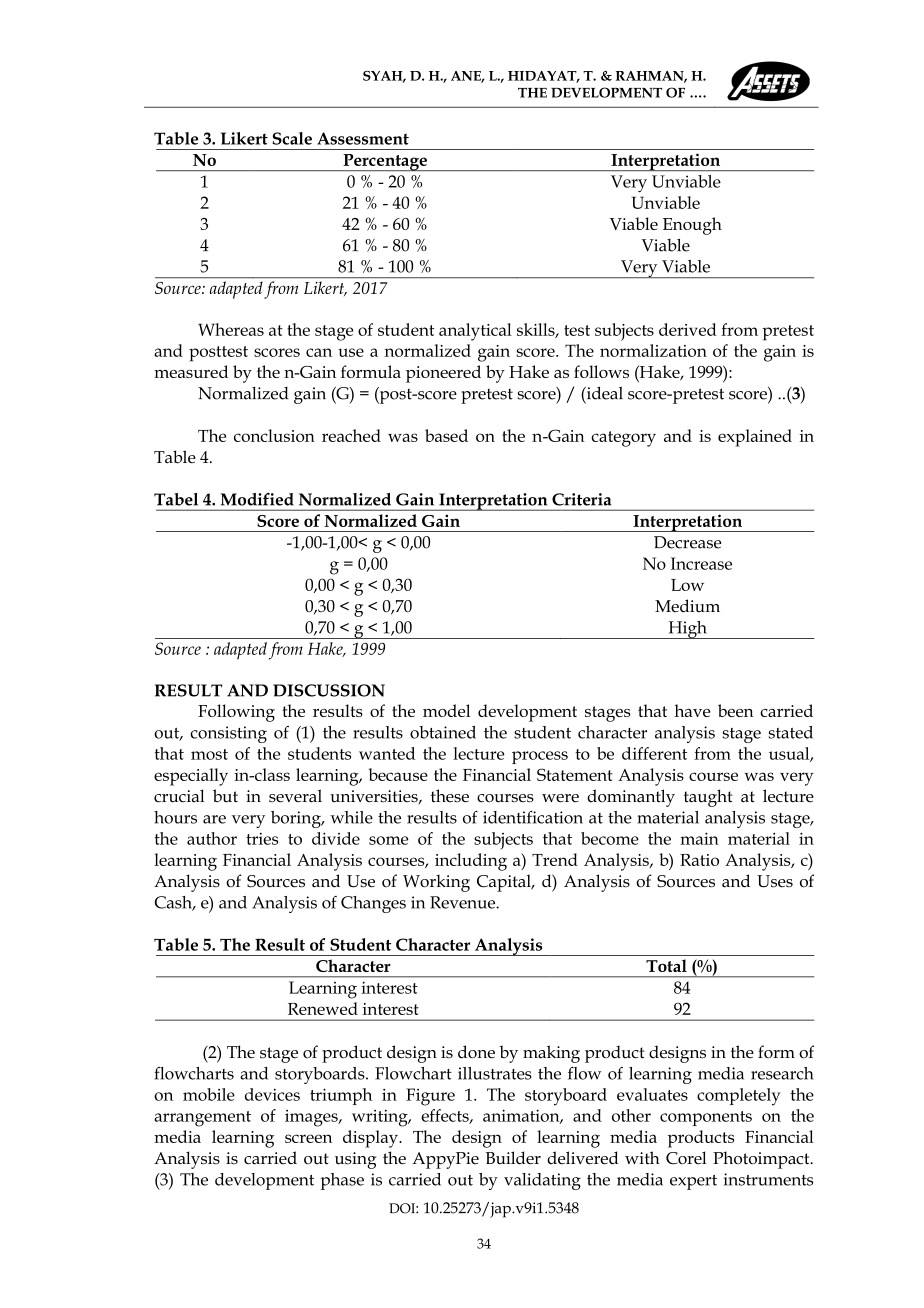  Describe the element at coordinates (708, 798) in the page. I see `taught` at that location.
